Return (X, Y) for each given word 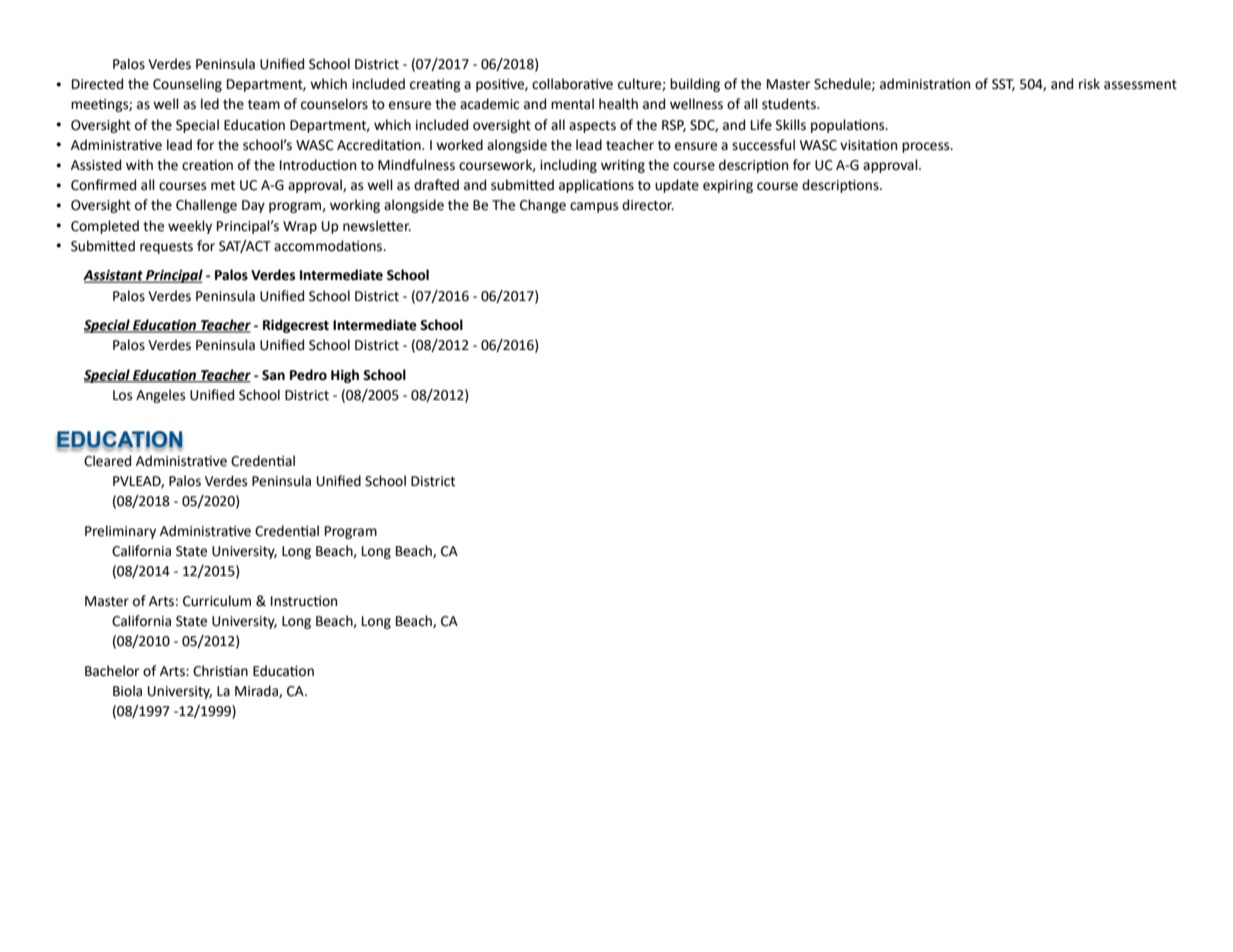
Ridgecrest (296, 326)
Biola (127, 691)
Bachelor (112, 671)
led (210, 104)
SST (1003, 85)
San (273, 375)
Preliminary (120, 532)
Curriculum (217, 601)
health (618, 104)
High (345, 376)
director (648, 205)
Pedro (308, 375)
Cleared (107, 461)
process (927, 147)
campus (594, 207)
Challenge (206, 206)
